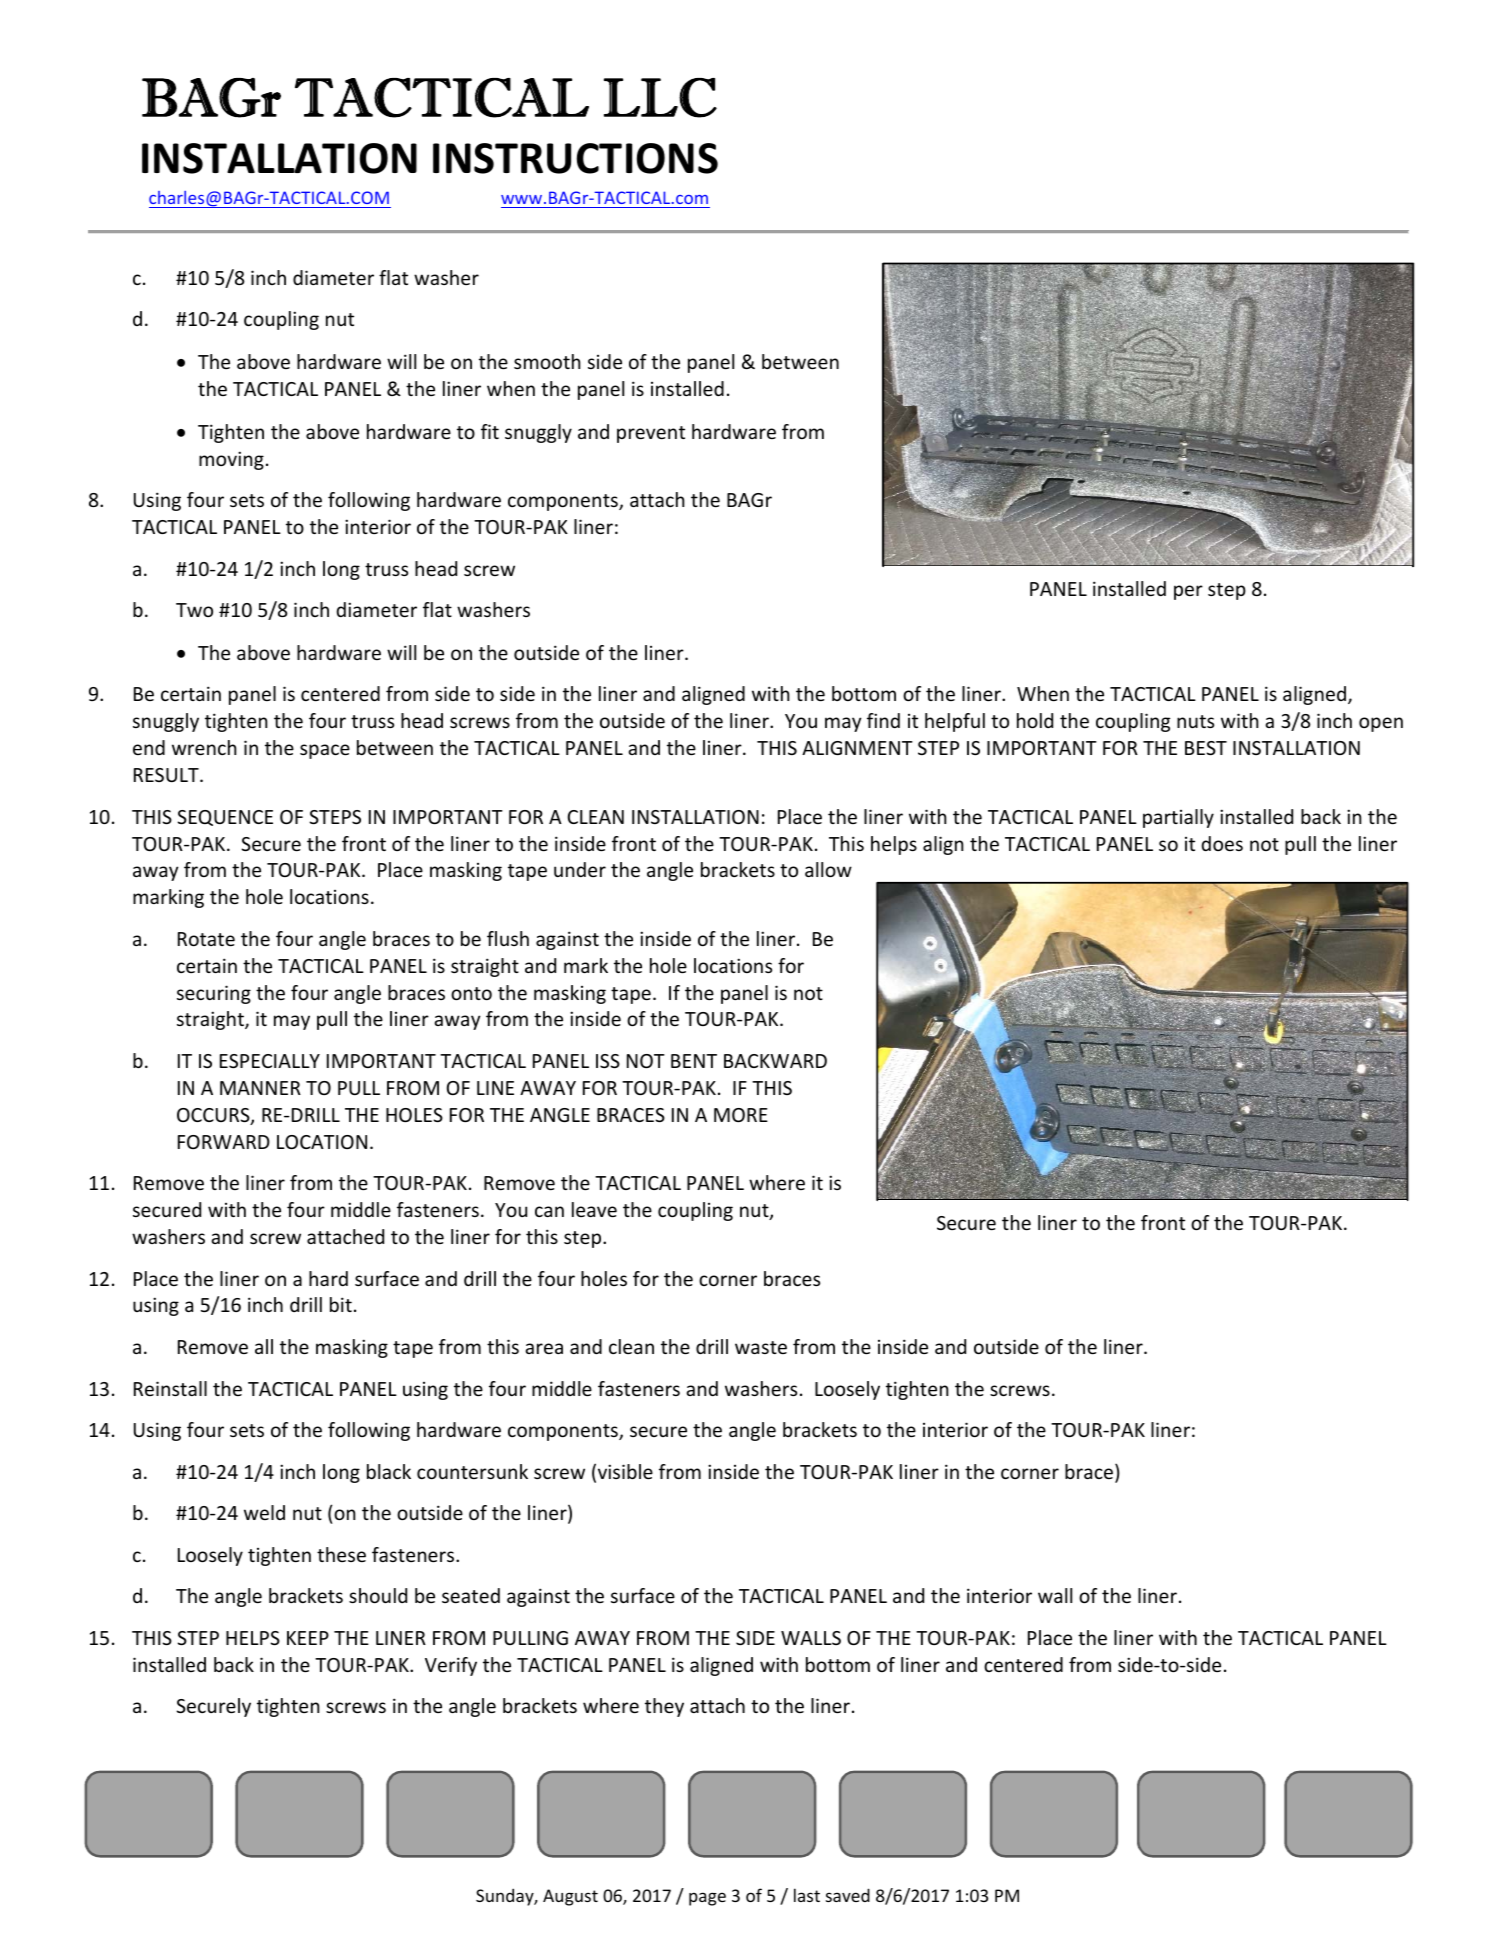  I want to click on does, so click(1222, 843).
